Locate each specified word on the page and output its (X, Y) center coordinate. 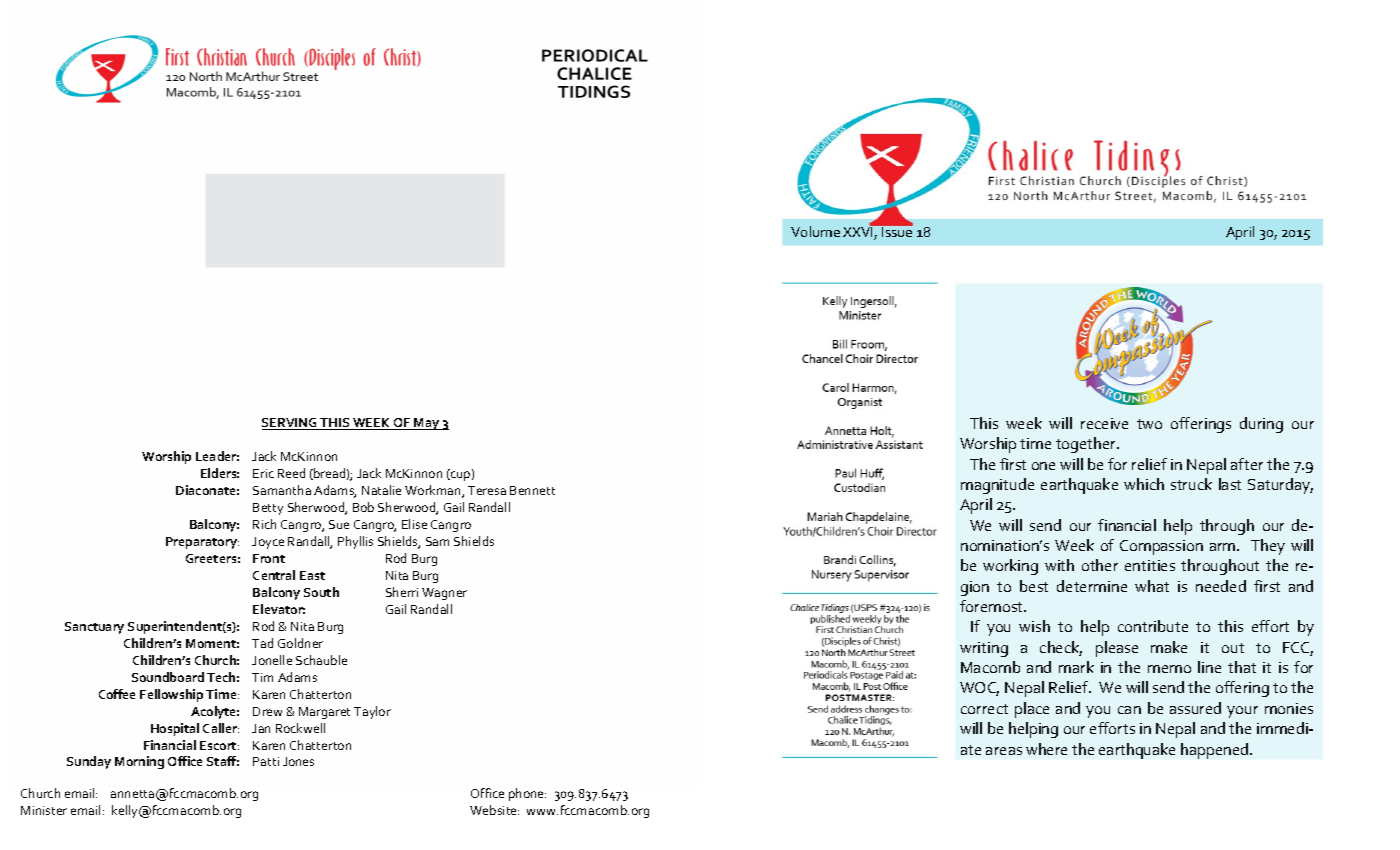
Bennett (532, 490)
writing (984, 649)
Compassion (1161, 547)
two (1149, 424)
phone (527, 794)
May (427, 424)
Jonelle (272, 660)
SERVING (291, 424)
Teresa (487, 490)
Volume (815, 231)
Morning (139, 762)
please (1117, 649)
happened (1216, 751)
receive (1104, 423)
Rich (264, 524)
